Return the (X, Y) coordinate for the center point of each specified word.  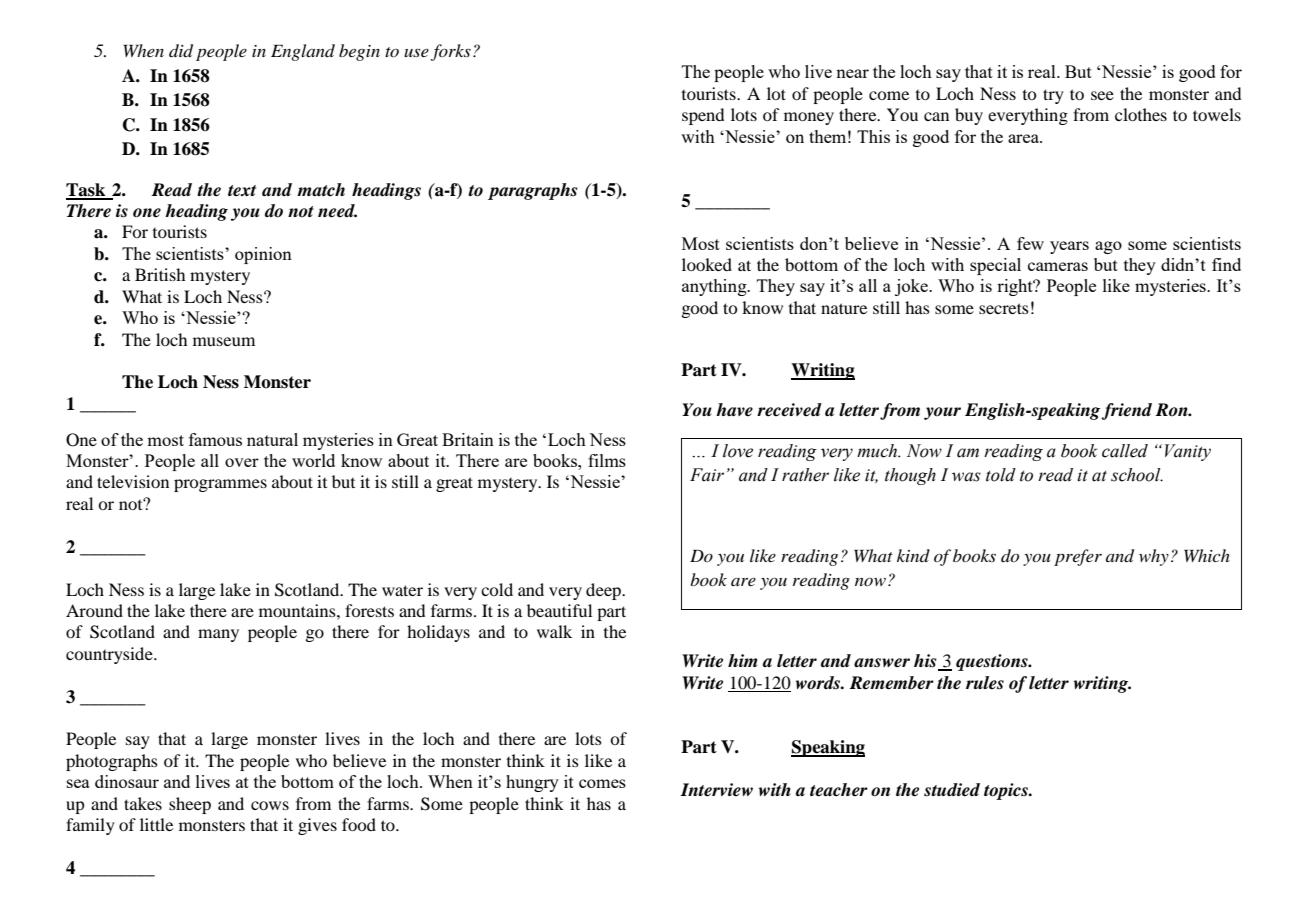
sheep (190, 805)
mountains (298, 610)
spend (703, 116)
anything (715, 287)
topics (1007, 791)
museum (224, 341)
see (1102, 95)
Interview (716, 790)
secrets (1004, 308)
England (303, 52)
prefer (1078, 557)
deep (604, 591)
